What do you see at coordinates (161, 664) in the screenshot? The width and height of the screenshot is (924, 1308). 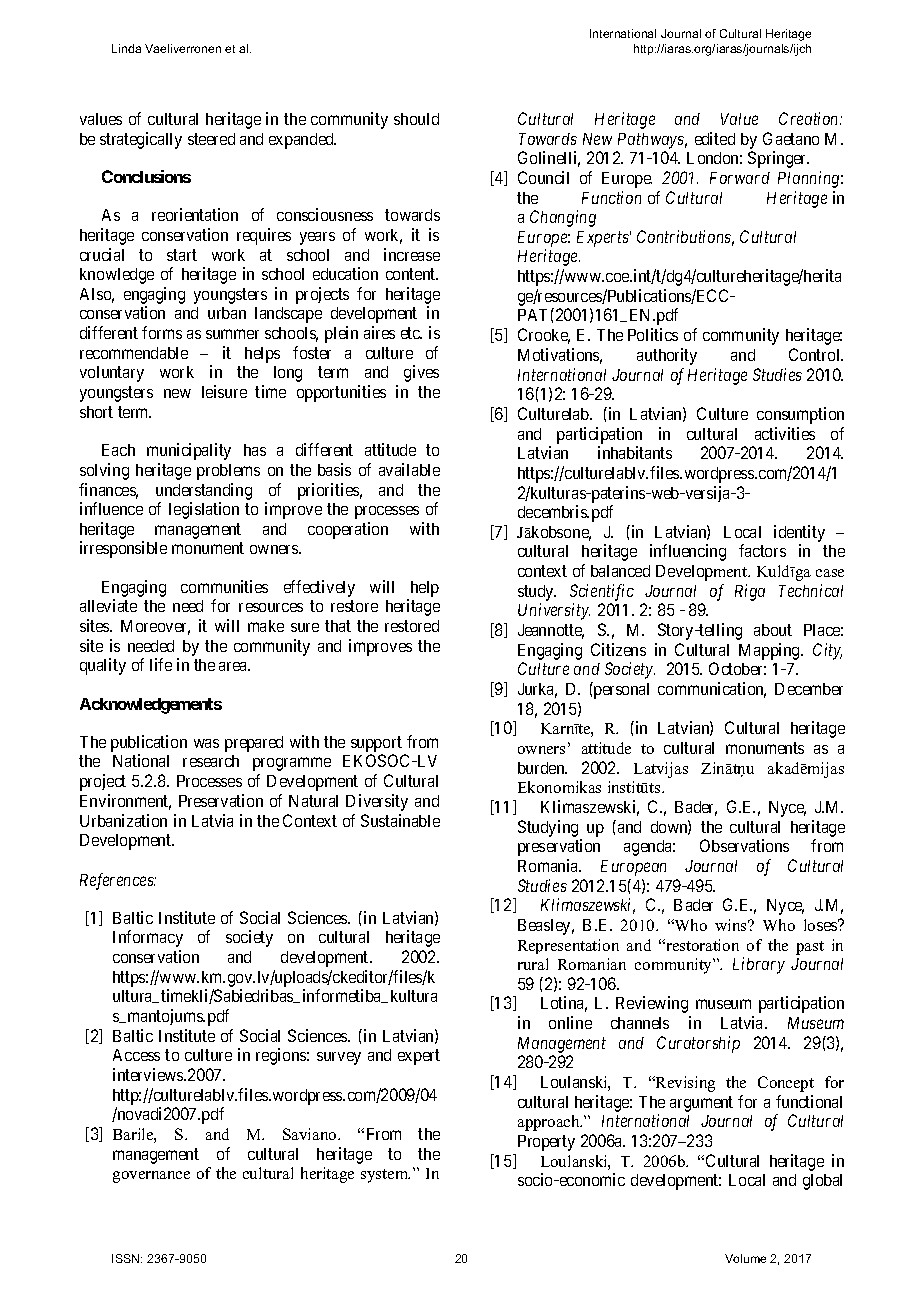 I see `life` at bounding box center [161, 664].
